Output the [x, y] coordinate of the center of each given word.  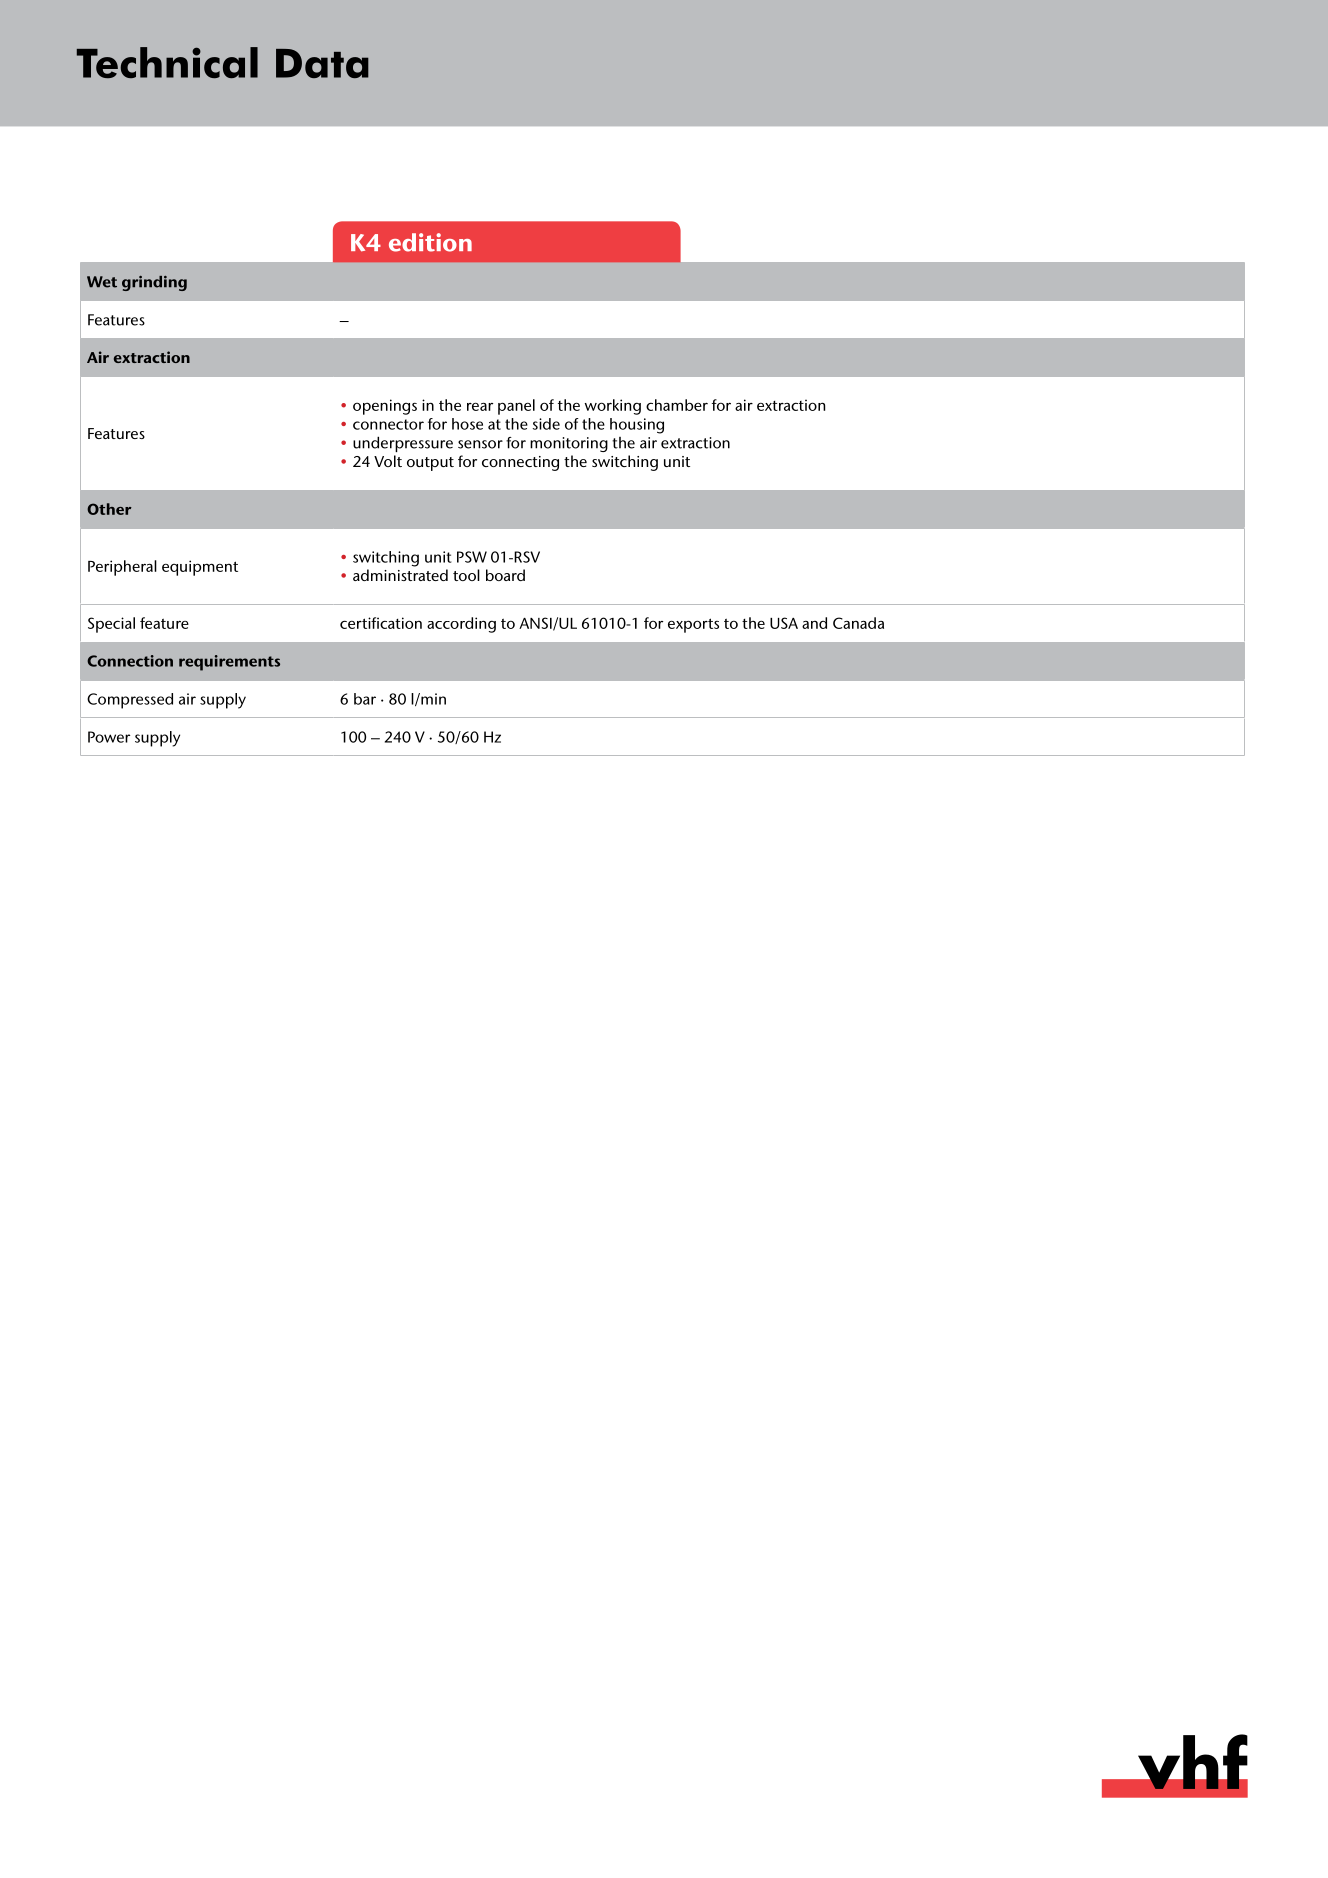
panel [516, 407]
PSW [472, 557]
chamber [677, 405]
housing [637, 426]
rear [480, 406]
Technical [167, 62]
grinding [154, 283]
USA [784, 623]
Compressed [130, 701]
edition [430, 242]
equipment [200, 568]
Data [322, 63]
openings [385, 407]
